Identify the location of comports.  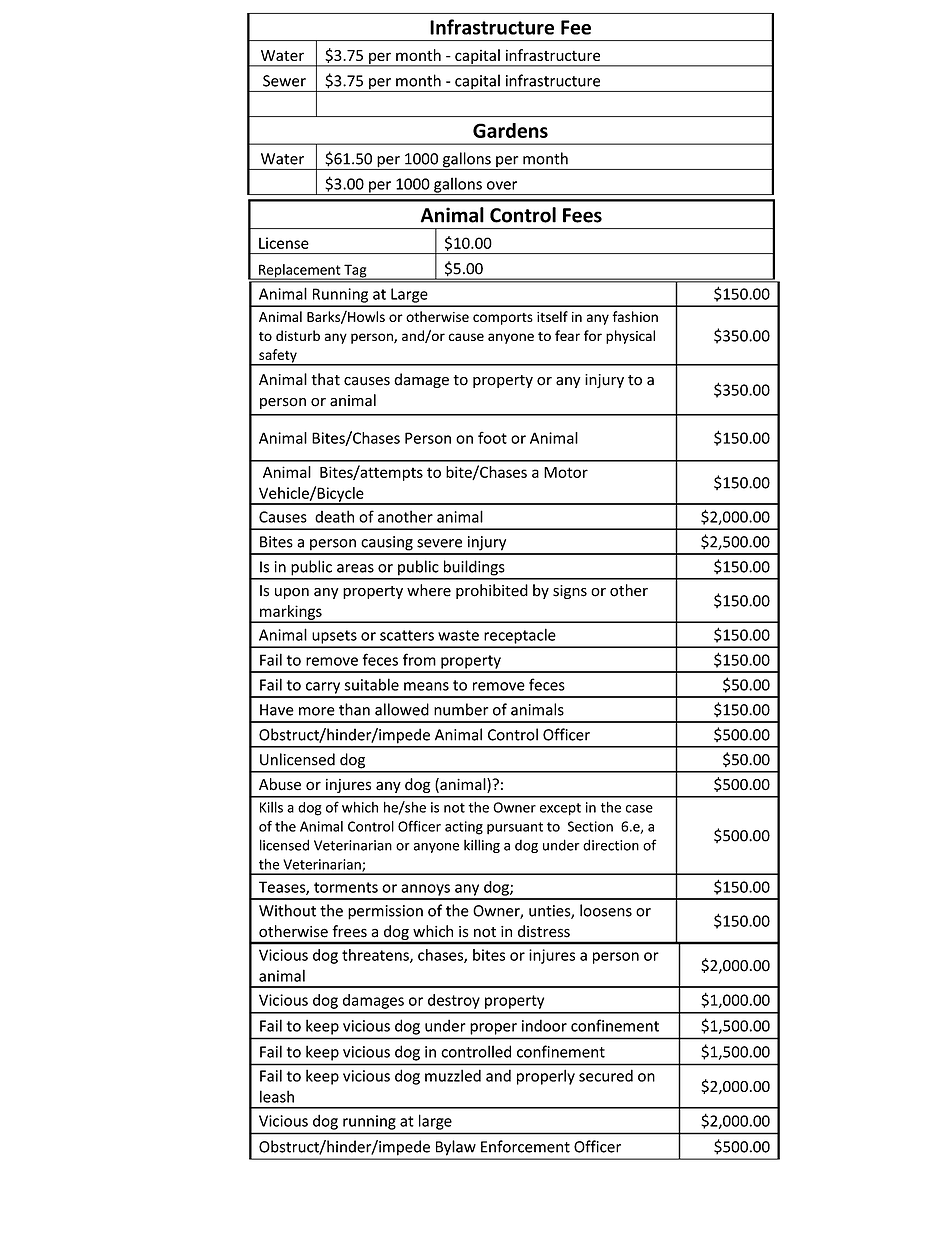
(503, 319).
